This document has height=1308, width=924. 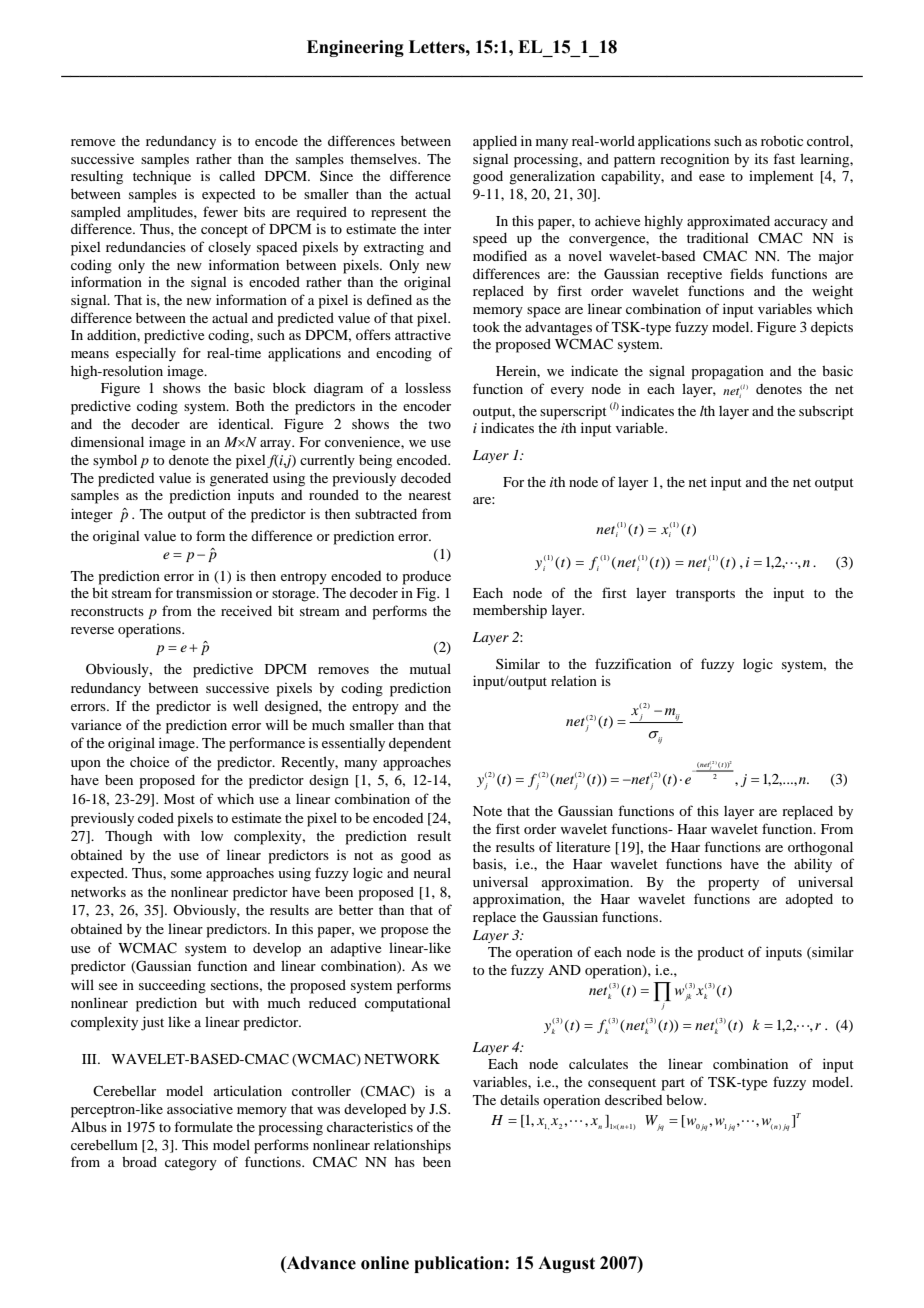 What do you see at coordinates (162, 177) in the document?
I see `technique` at bounding box center [162, 177].
